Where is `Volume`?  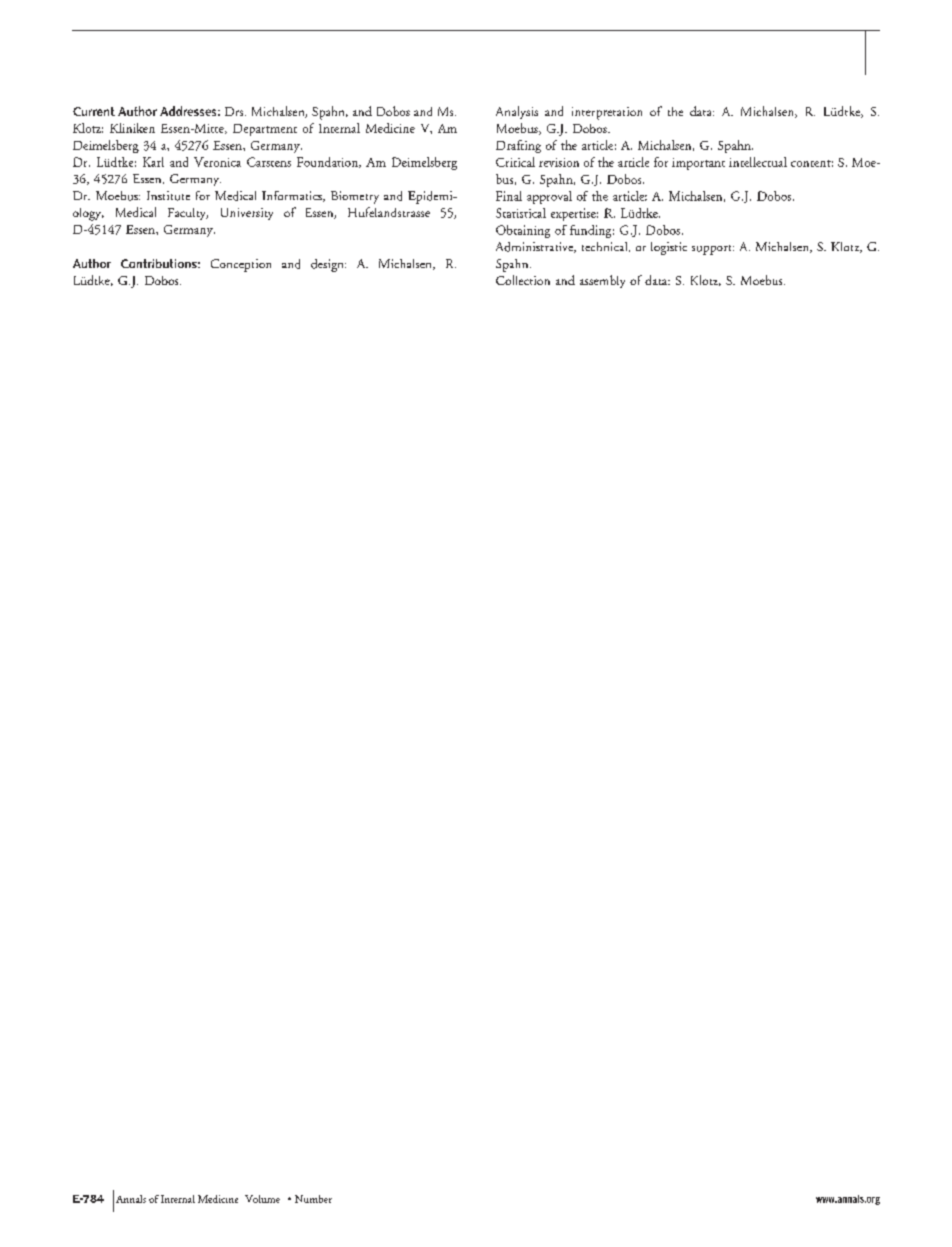 Volume is located at coordinates (262, 1199).
